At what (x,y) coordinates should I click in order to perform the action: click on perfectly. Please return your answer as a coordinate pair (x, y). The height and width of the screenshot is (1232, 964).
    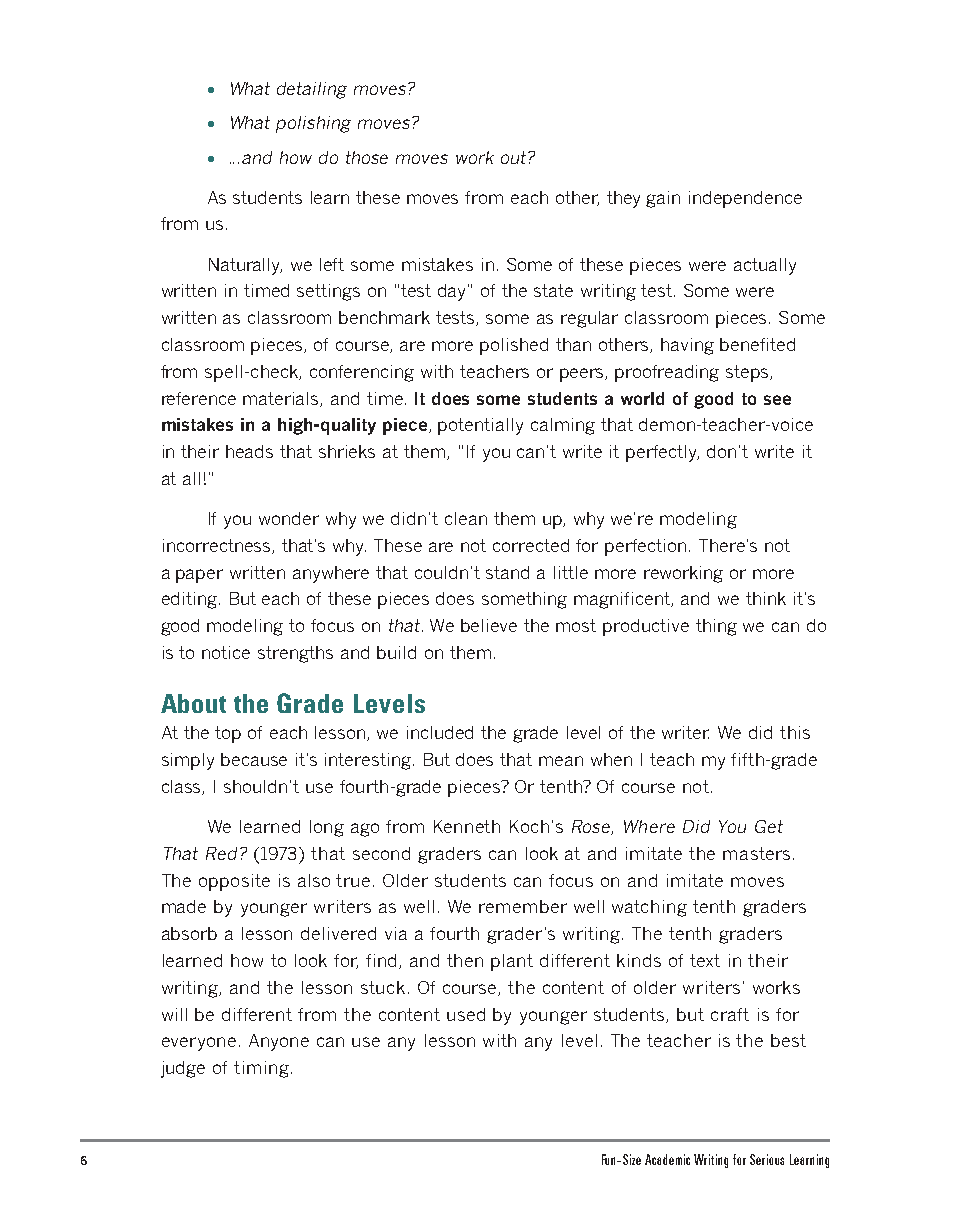
    Looking at the image, I should click on (662, 453).
